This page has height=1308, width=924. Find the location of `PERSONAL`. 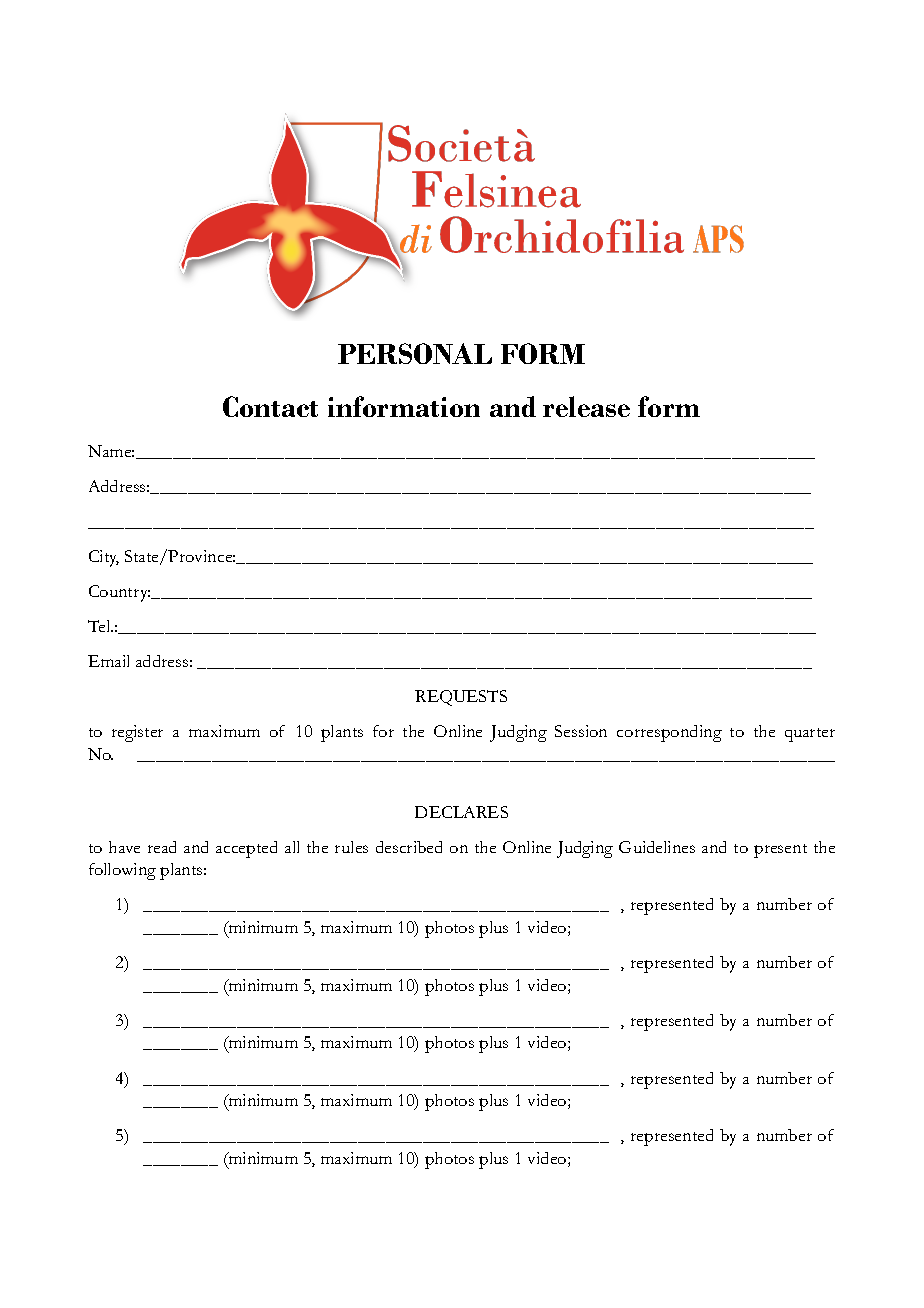

PERSONAL is located at coordinates (415, 353).
